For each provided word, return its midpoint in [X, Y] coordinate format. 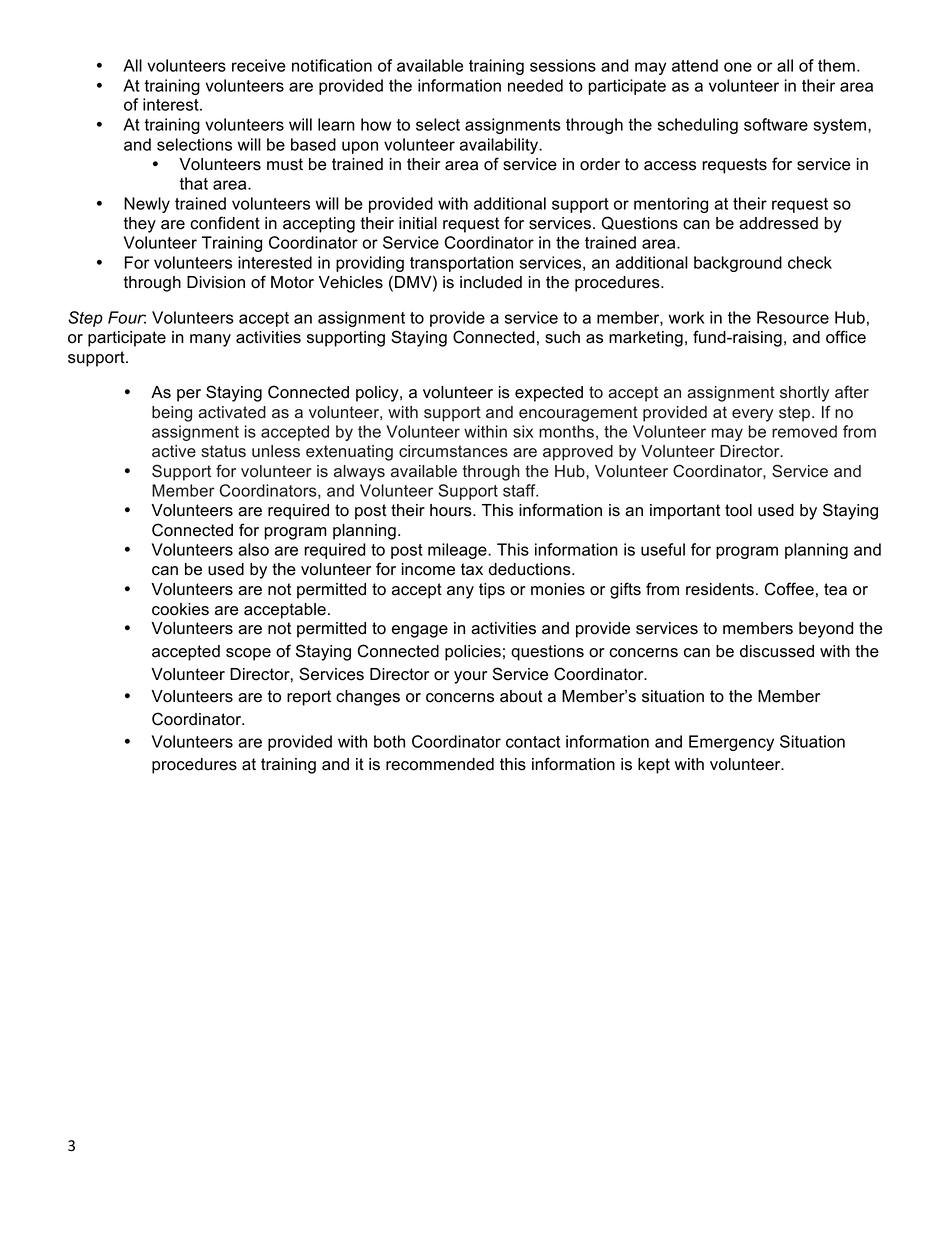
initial [418, 223]
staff [520, 490]
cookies [180, 609]
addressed [778, 223]
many [210, 340]
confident [225, 223]
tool [738, 510]
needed [535, 85]
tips [492, 591]
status [223, 451]
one [738, 67]
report [309, 698]
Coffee [789, 589]
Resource [793, 317]
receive [259, 65]
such [562, 337]
